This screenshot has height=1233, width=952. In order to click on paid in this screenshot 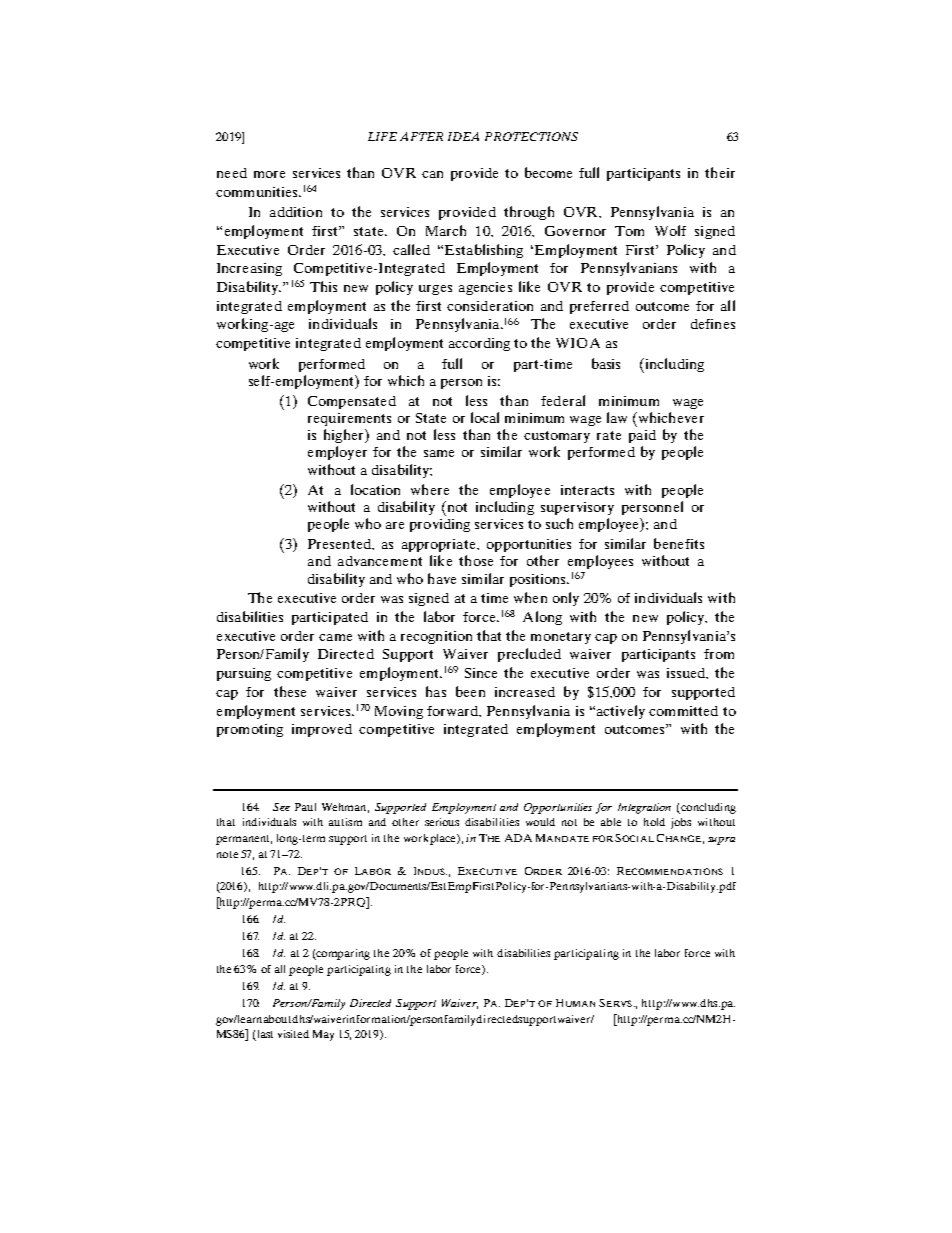, I will do `click(642, 436)`.
